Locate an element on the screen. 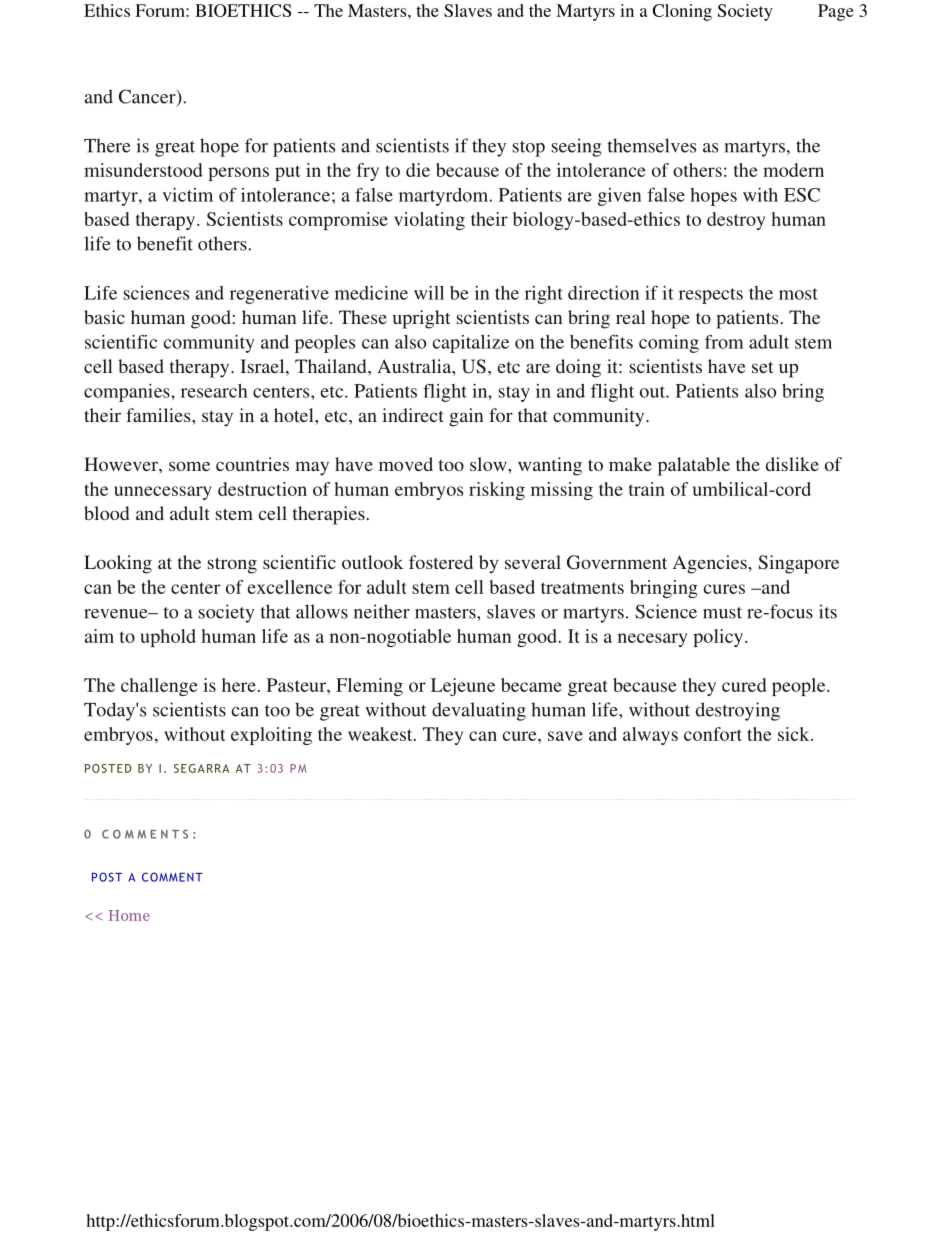 Image resolution: width=952 pixels, height=1233 pixels. some is located at coordinates (189, 466).
